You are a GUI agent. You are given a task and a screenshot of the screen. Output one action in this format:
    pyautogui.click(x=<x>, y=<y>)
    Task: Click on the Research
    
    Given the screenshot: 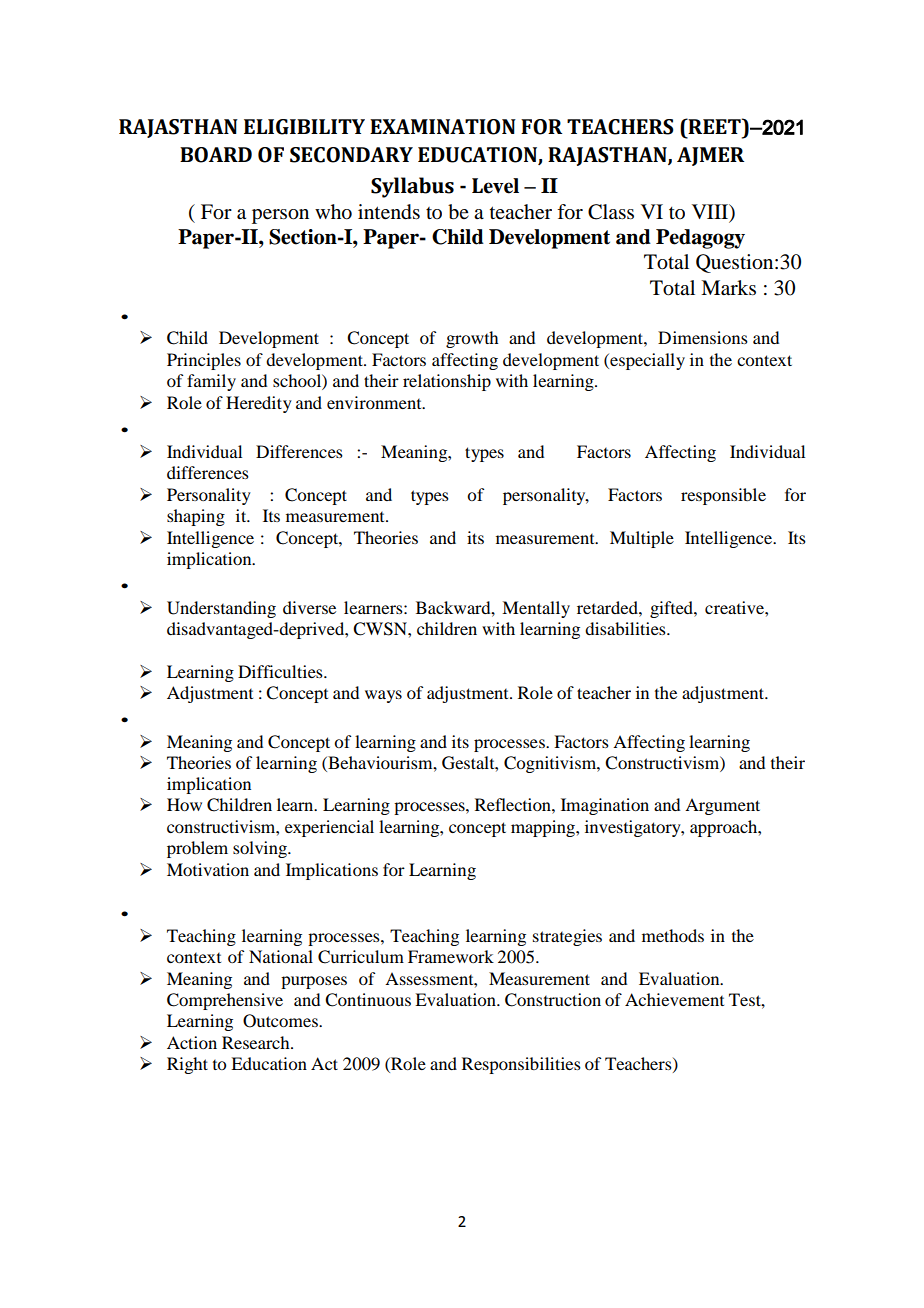 What is the action you would take?
    pyautogui.click(x=257, y=1042)
